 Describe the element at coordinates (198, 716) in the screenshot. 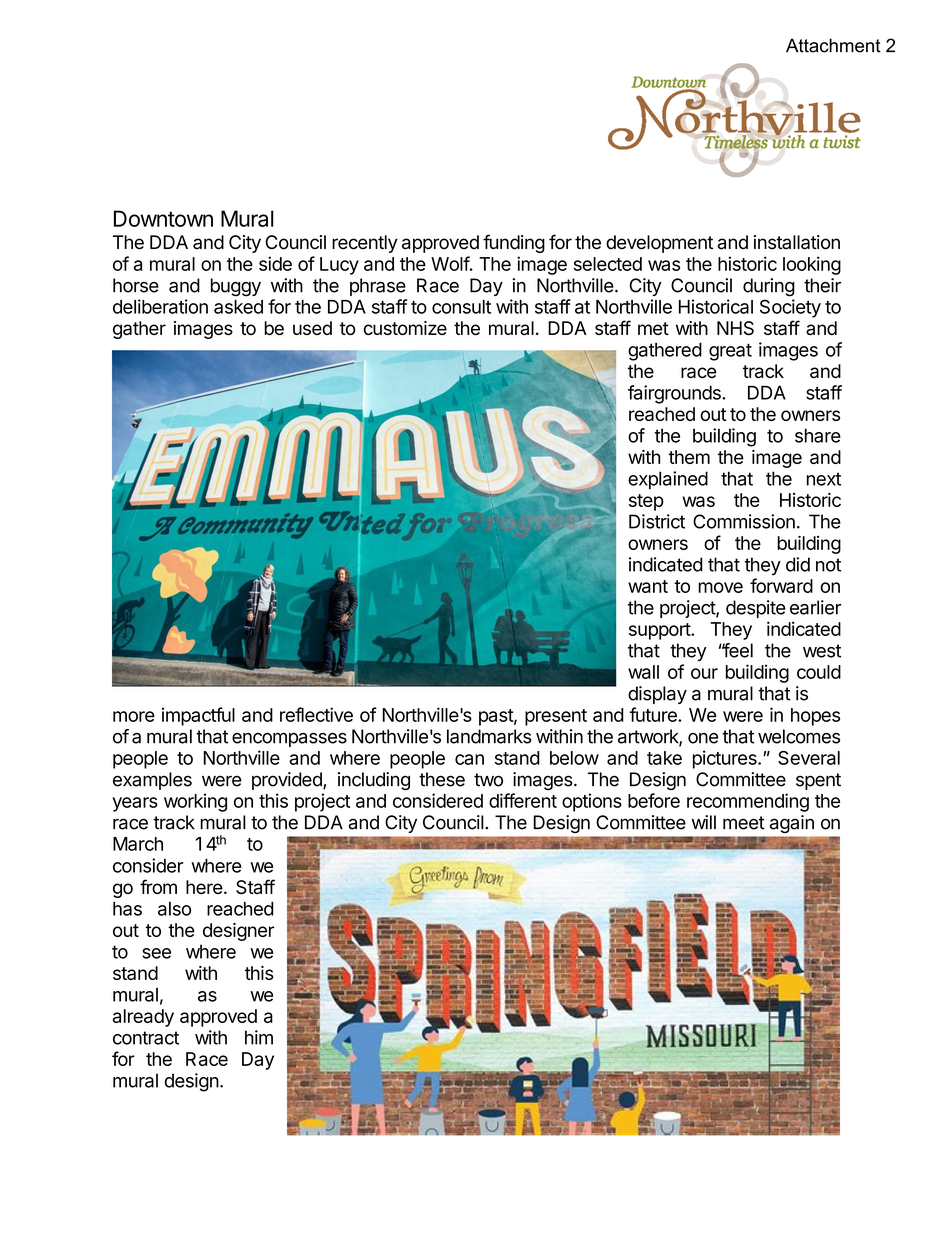

I see `impactful` at that location.
